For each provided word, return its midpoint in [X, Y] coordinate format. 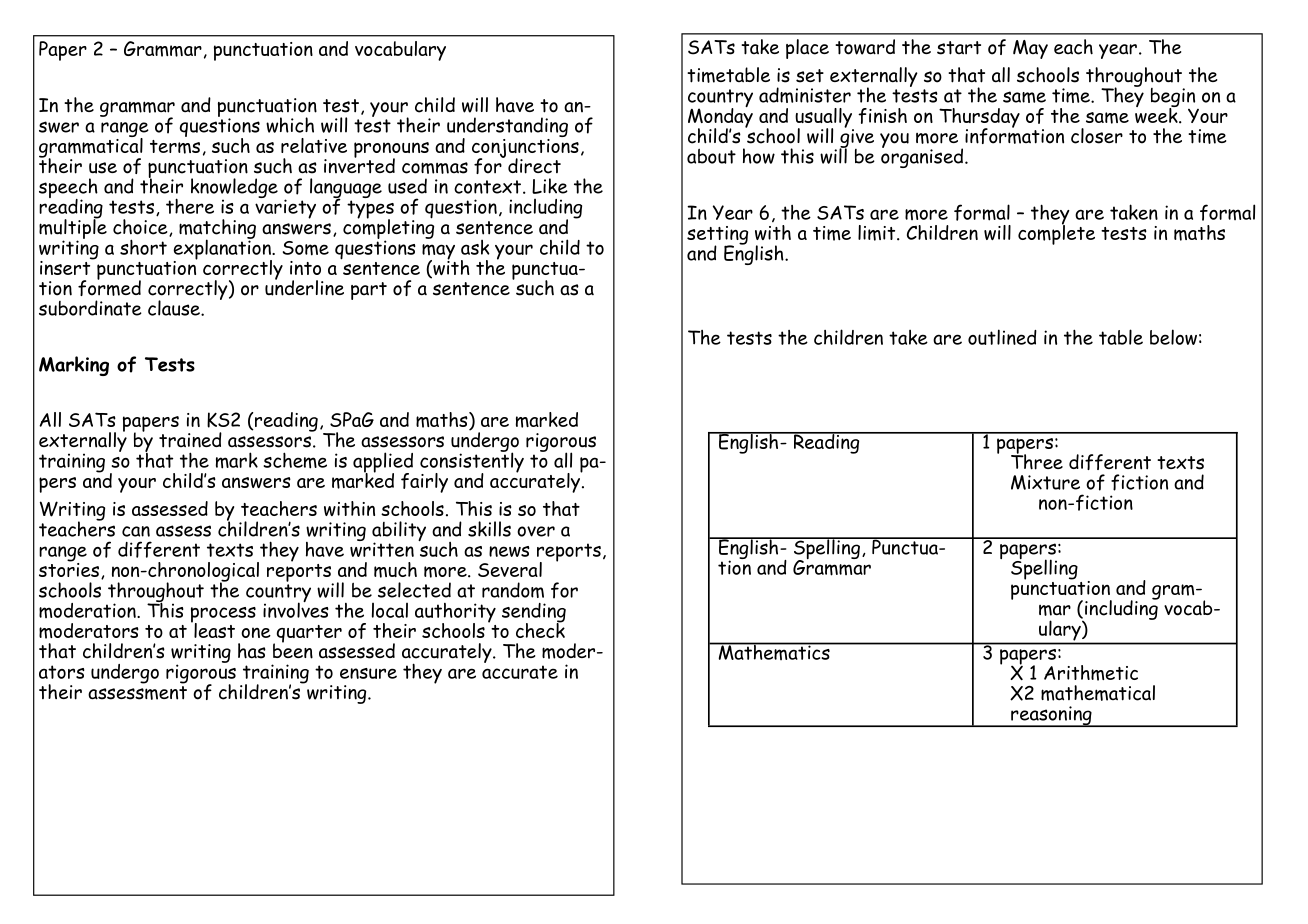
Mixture [1045, 482]
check [540, 629]
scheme [295, 460]
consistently [472, 462]
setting [717, 236]
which [290, 125]
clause [175, 308]
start [959, 48]
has [252, 651]
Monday [720, 117]
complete [1056, 233]
